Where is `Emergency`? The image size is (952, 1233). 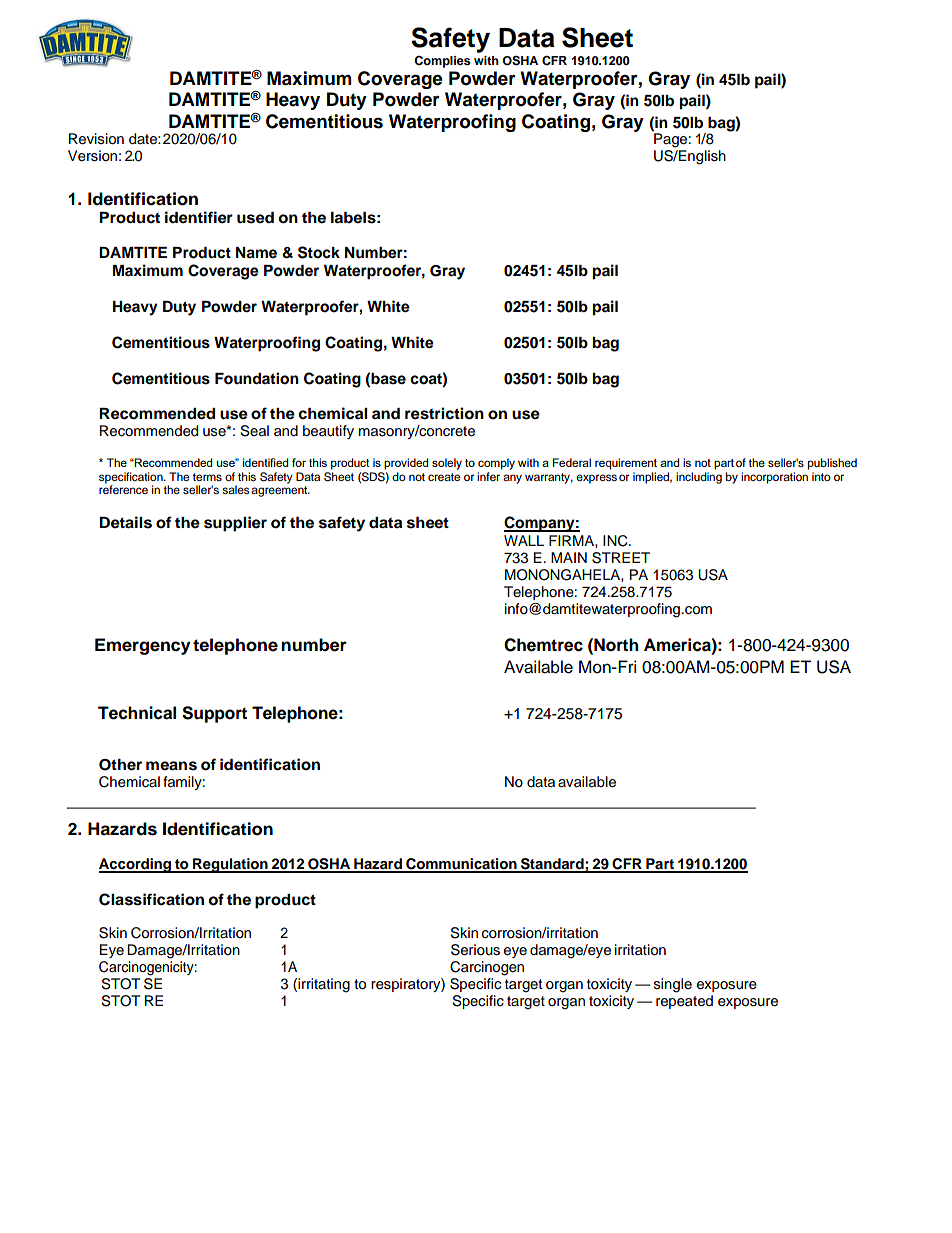
Emergency is located at coordinates (143, 646).
